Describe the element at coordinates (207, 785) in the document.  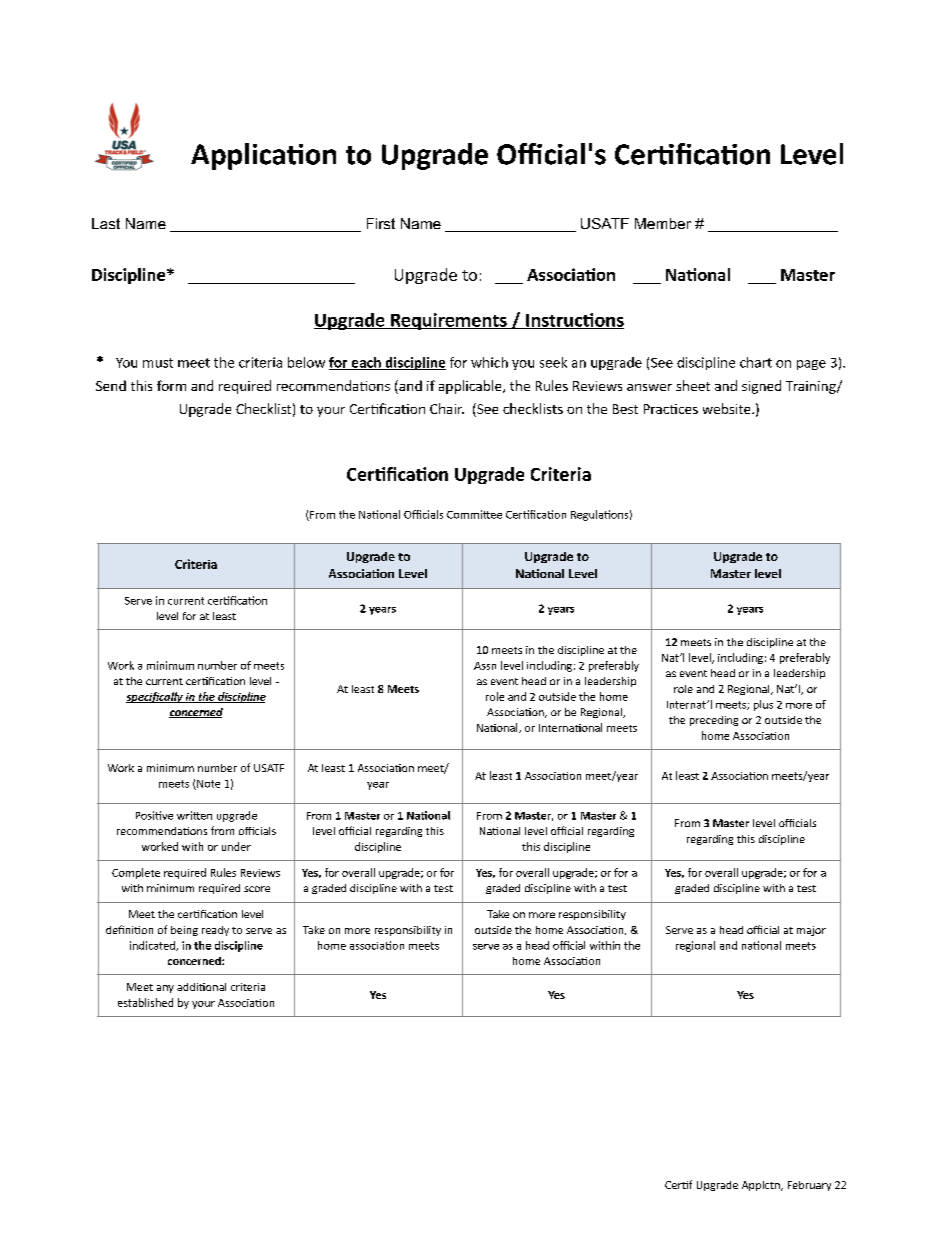
I see `Note` at that location.
